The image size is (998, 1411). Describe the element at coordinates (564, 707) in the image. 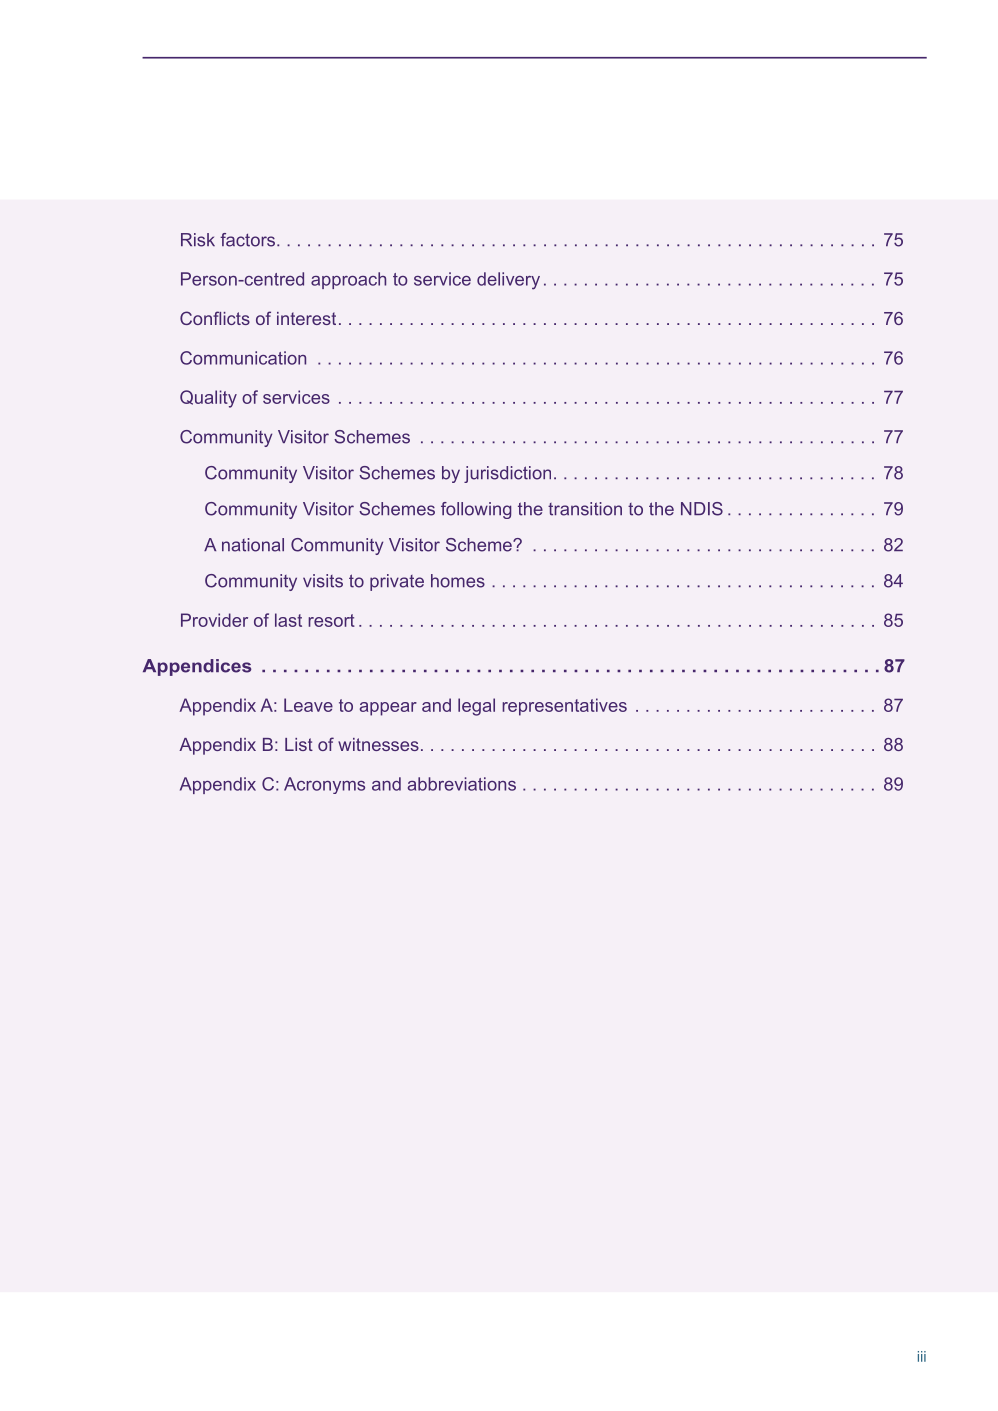

I see `representatives` at that location.
